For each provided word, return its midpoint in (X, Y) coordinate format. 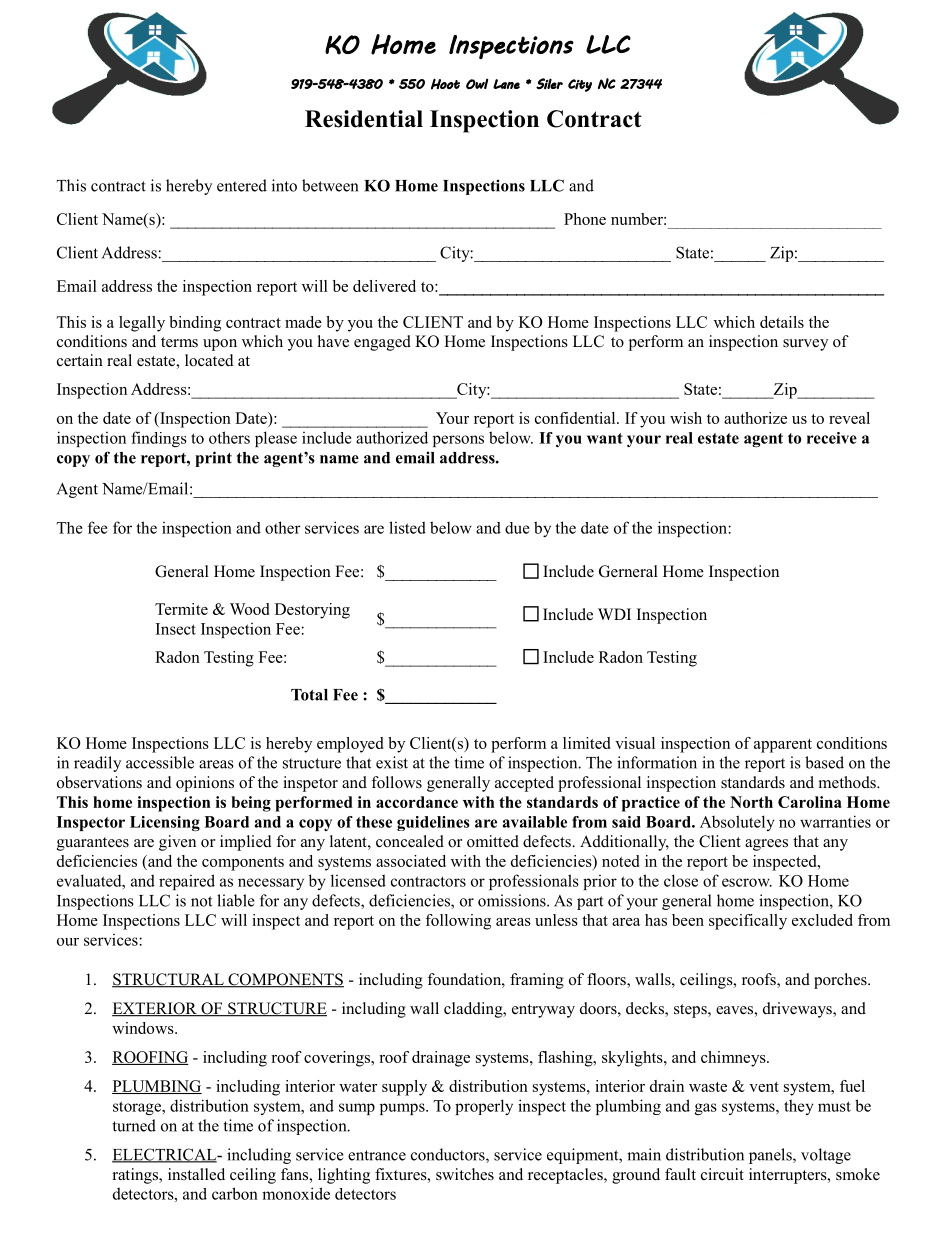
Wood (249, 609)
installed (196, 1174)
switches (465, 1174)
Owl (477, 83)
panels (771, 1156)
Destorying (312, 611)
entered (242, 185)
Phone (585, 219)
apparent (783, 746)
